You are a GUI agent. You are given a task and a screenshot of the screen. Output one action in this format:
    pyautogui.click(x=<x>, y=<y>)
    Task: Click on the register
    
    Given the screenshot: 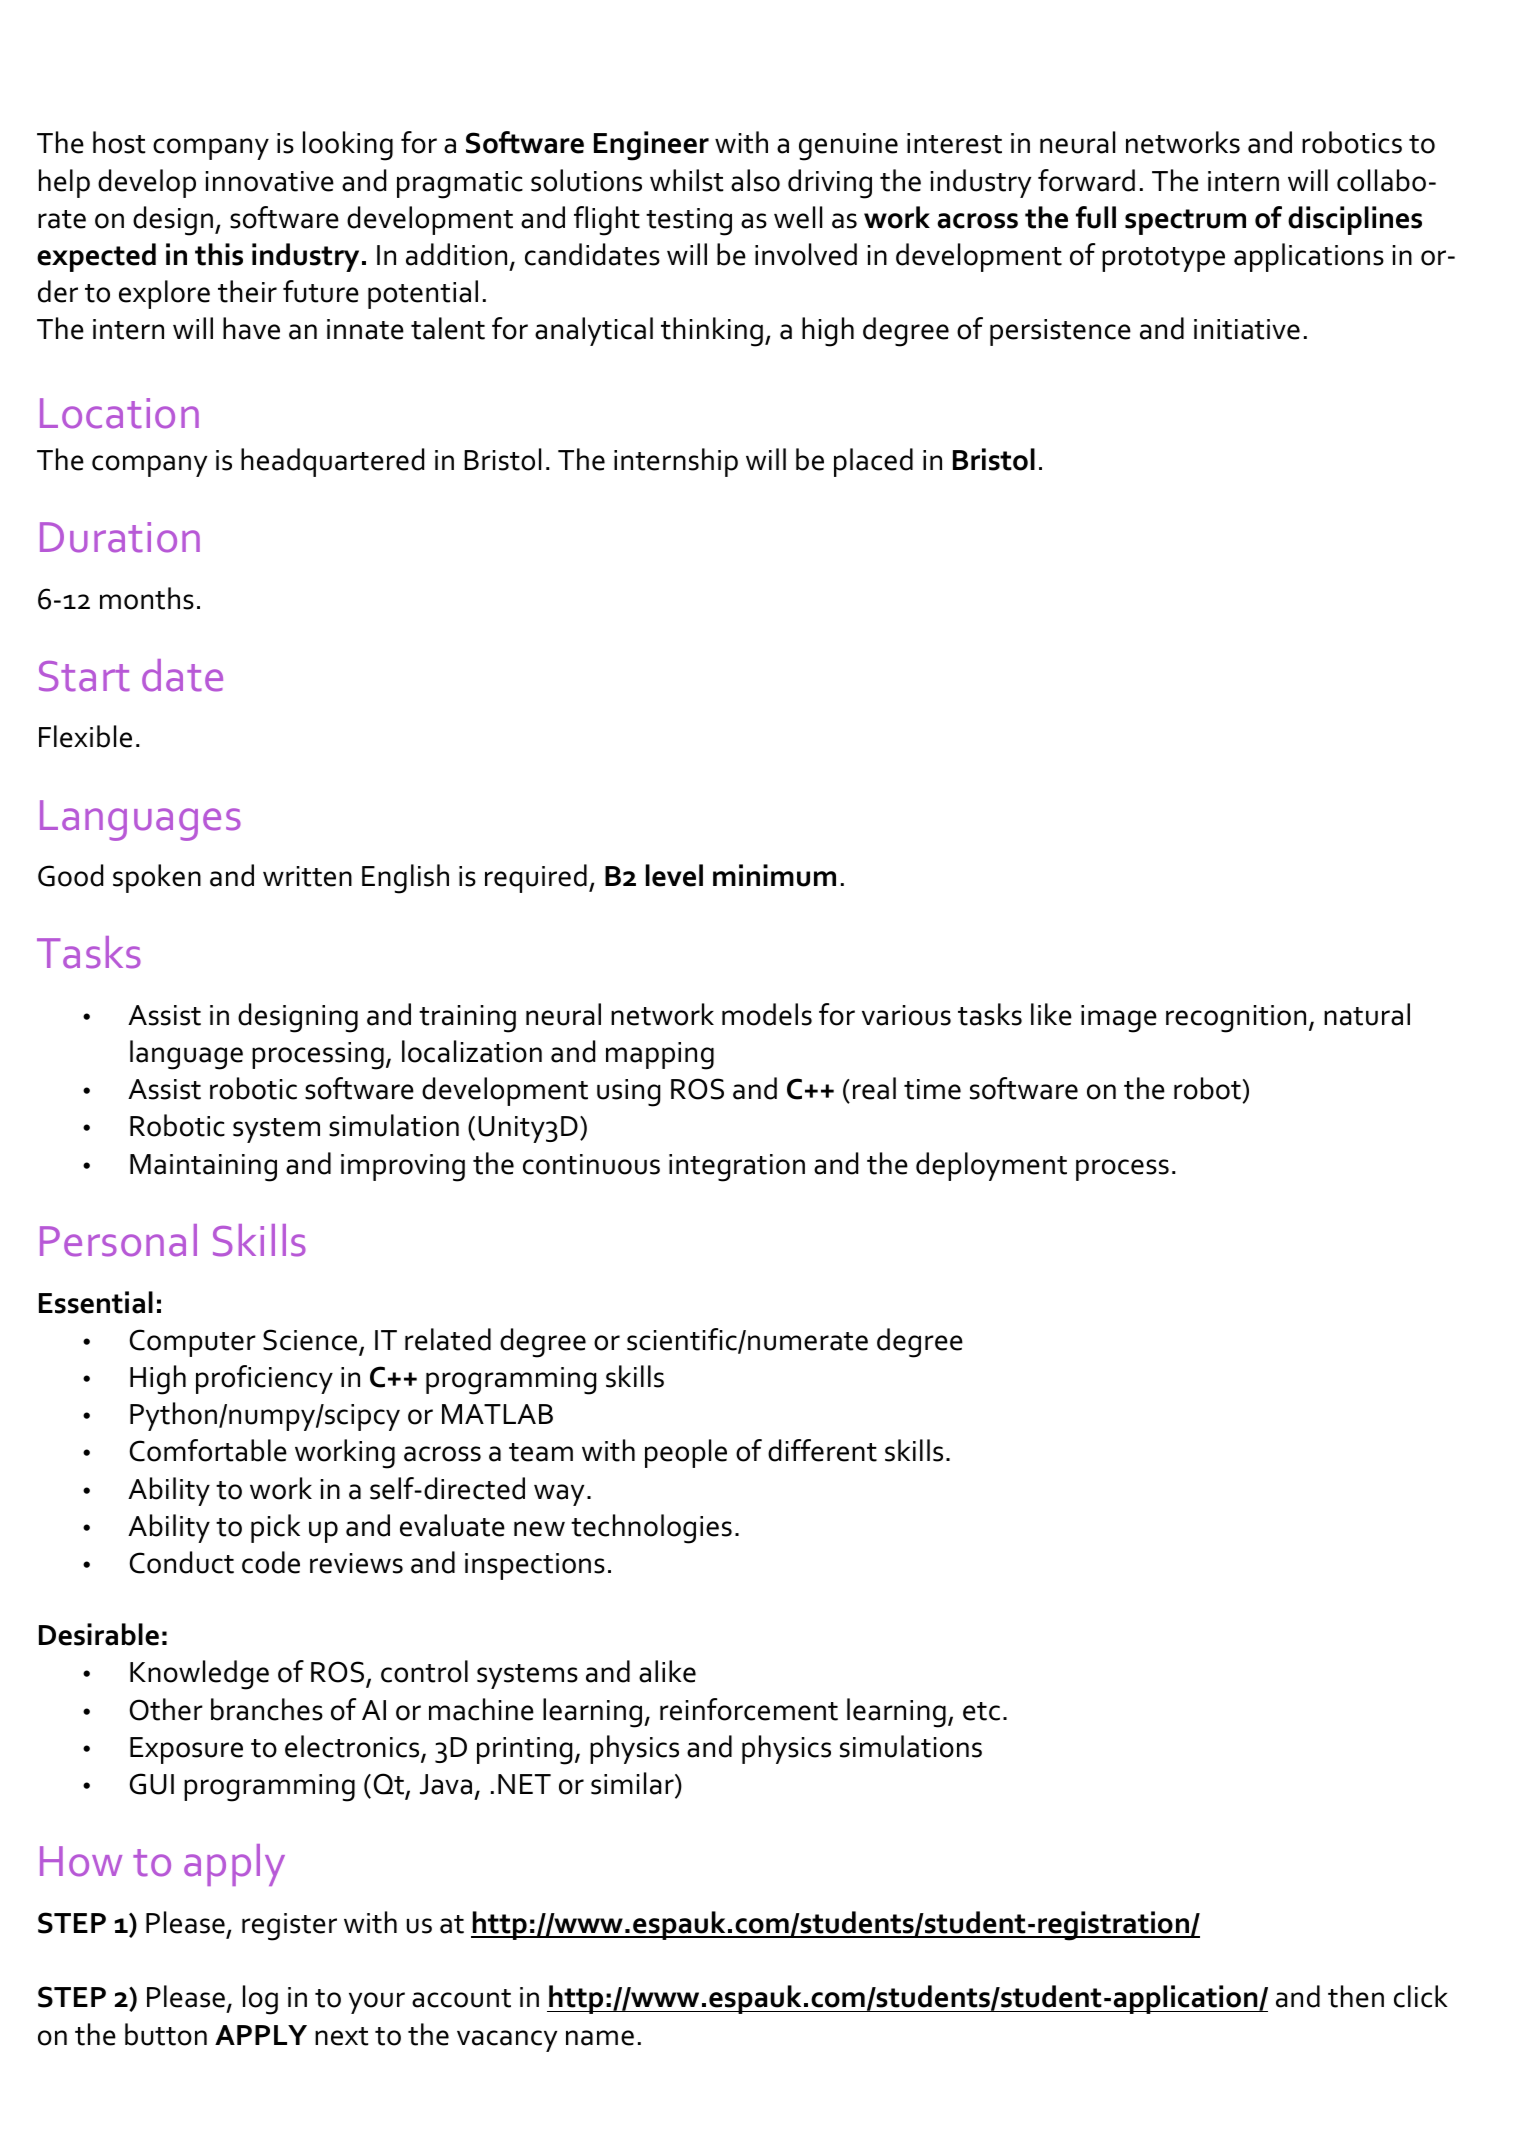 What is the action you would take?
    pyautogui.click(x=289, y=1927)
